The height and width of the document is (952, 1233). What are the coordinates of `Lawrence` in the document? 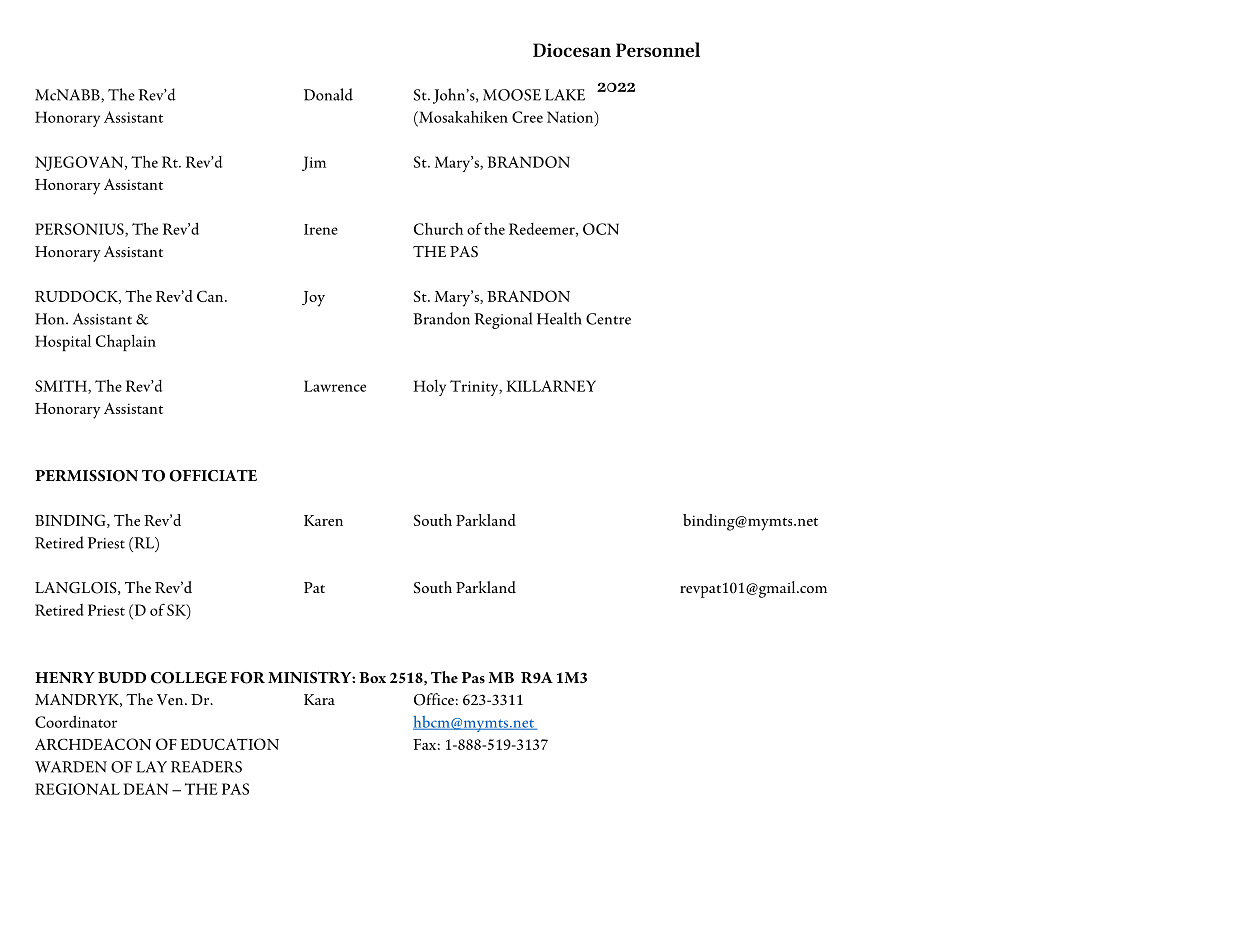 It's located at (335, 386).
